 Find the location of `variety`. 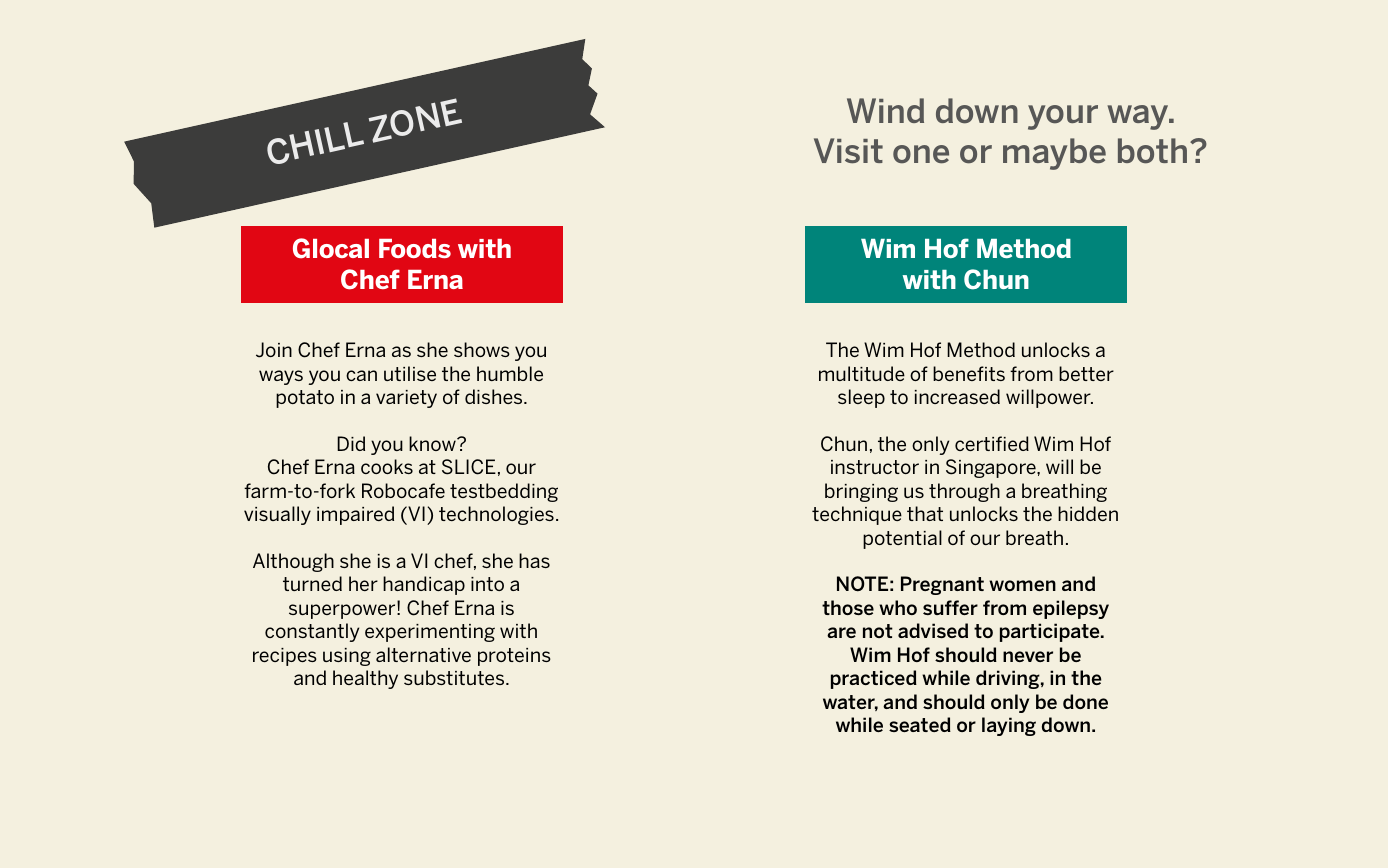

variety is located at coordinates (406, 399).
